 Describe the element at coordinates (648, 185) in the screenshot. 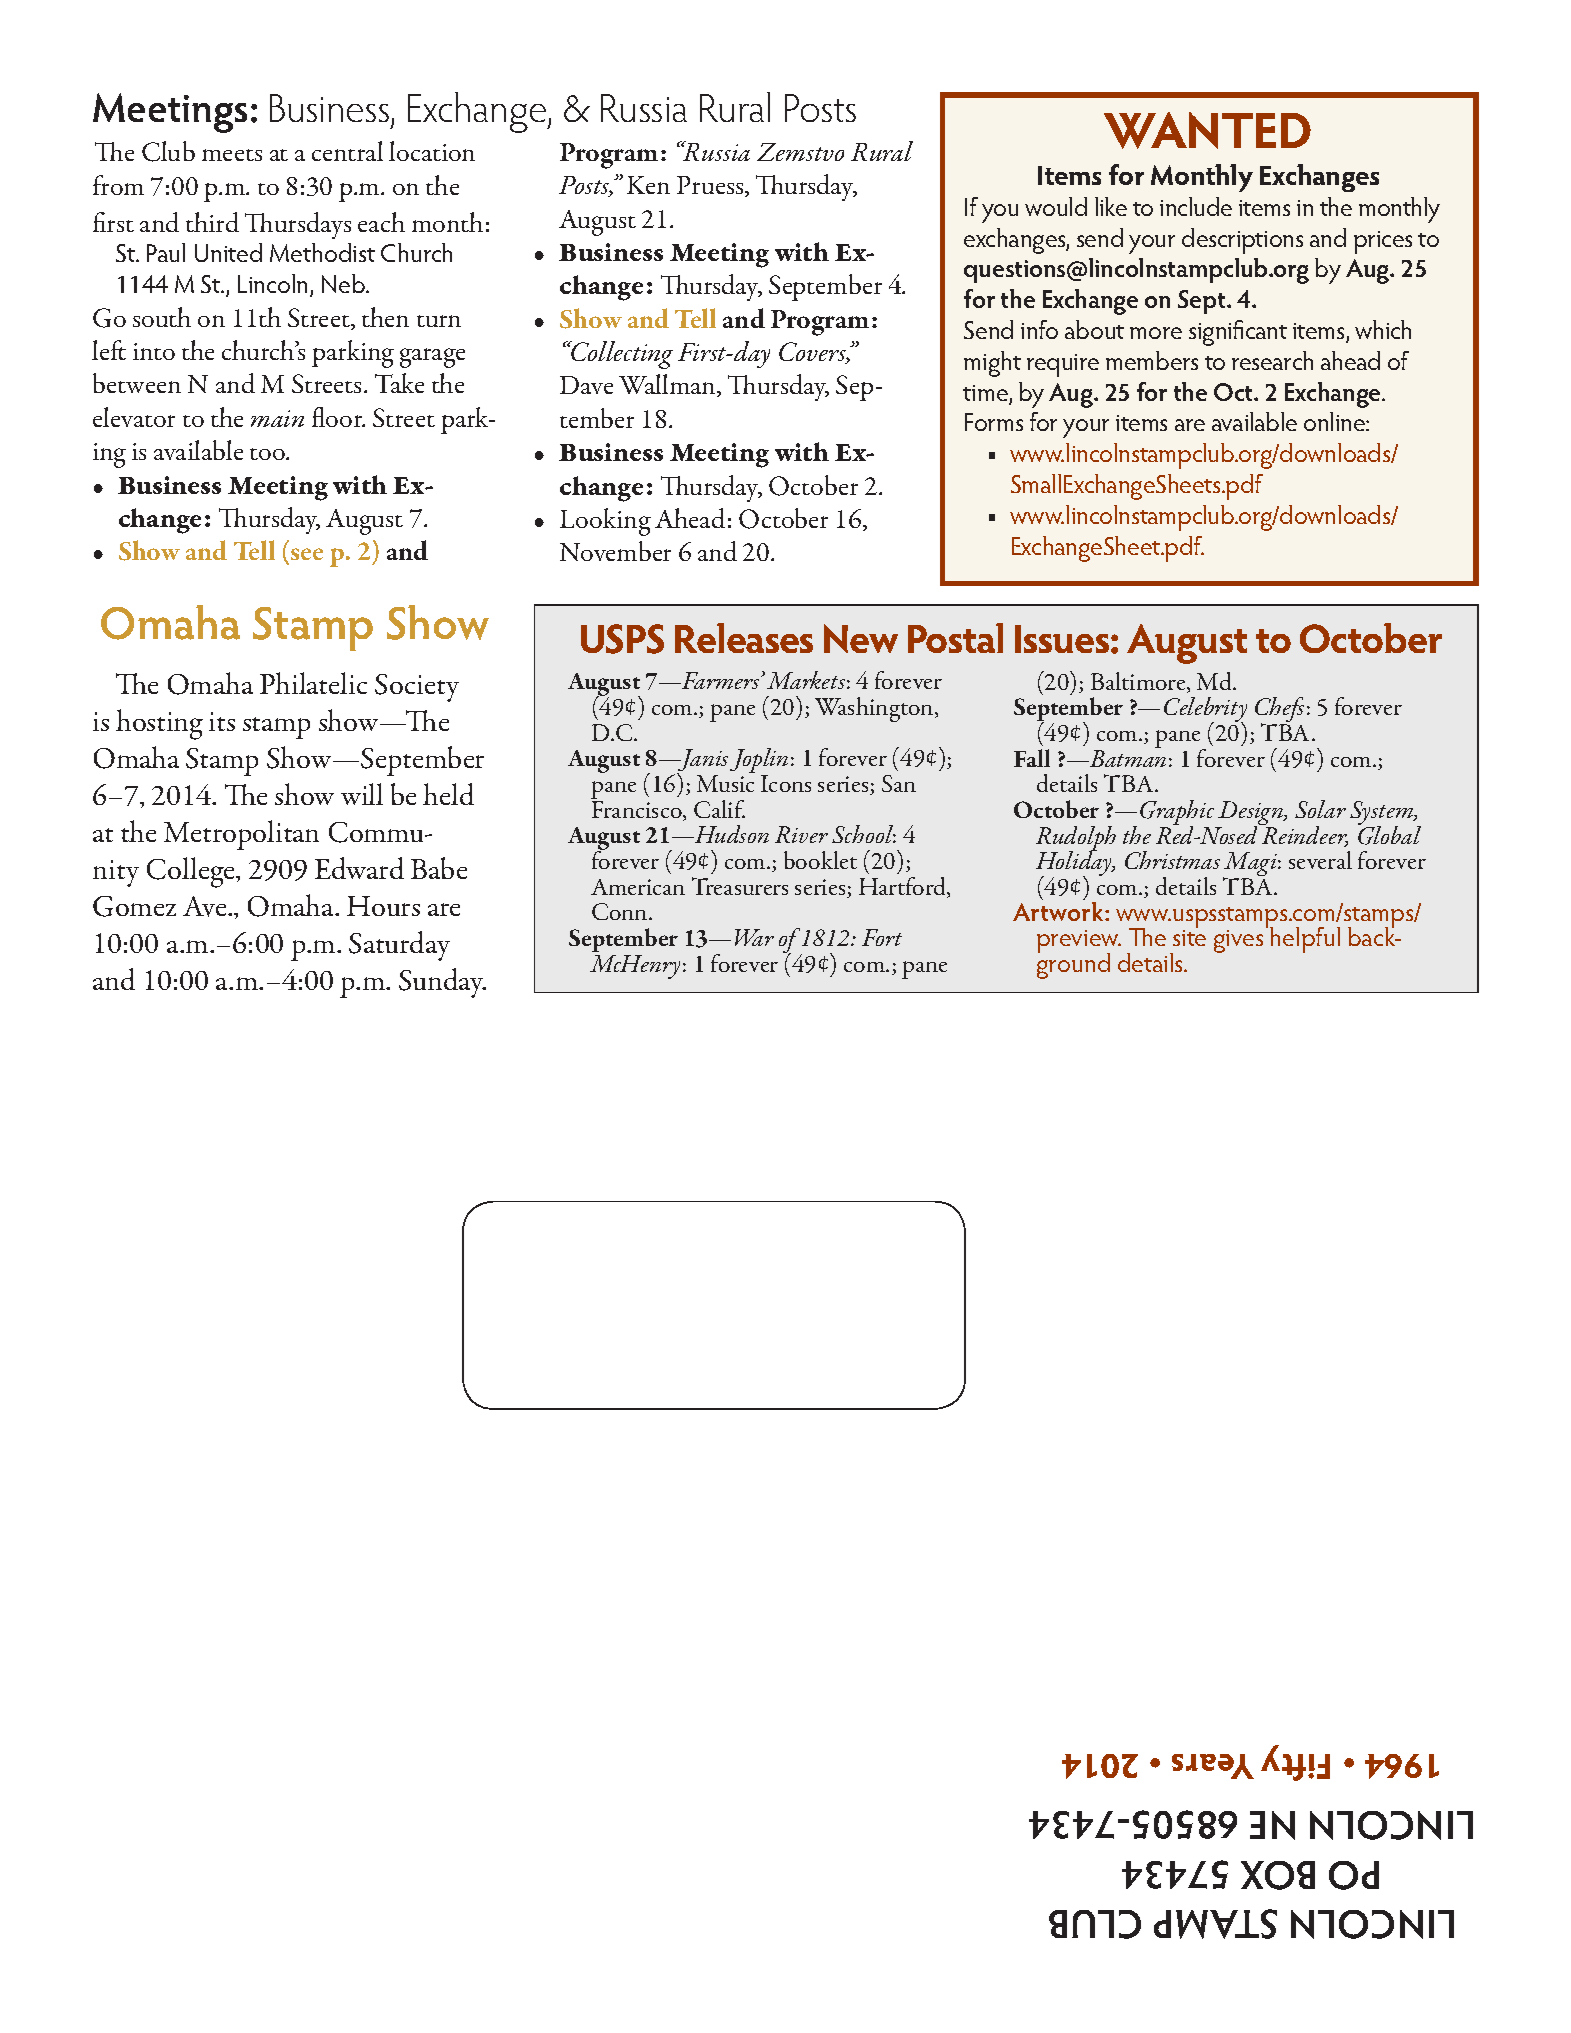

I see `Ken` at that location.
